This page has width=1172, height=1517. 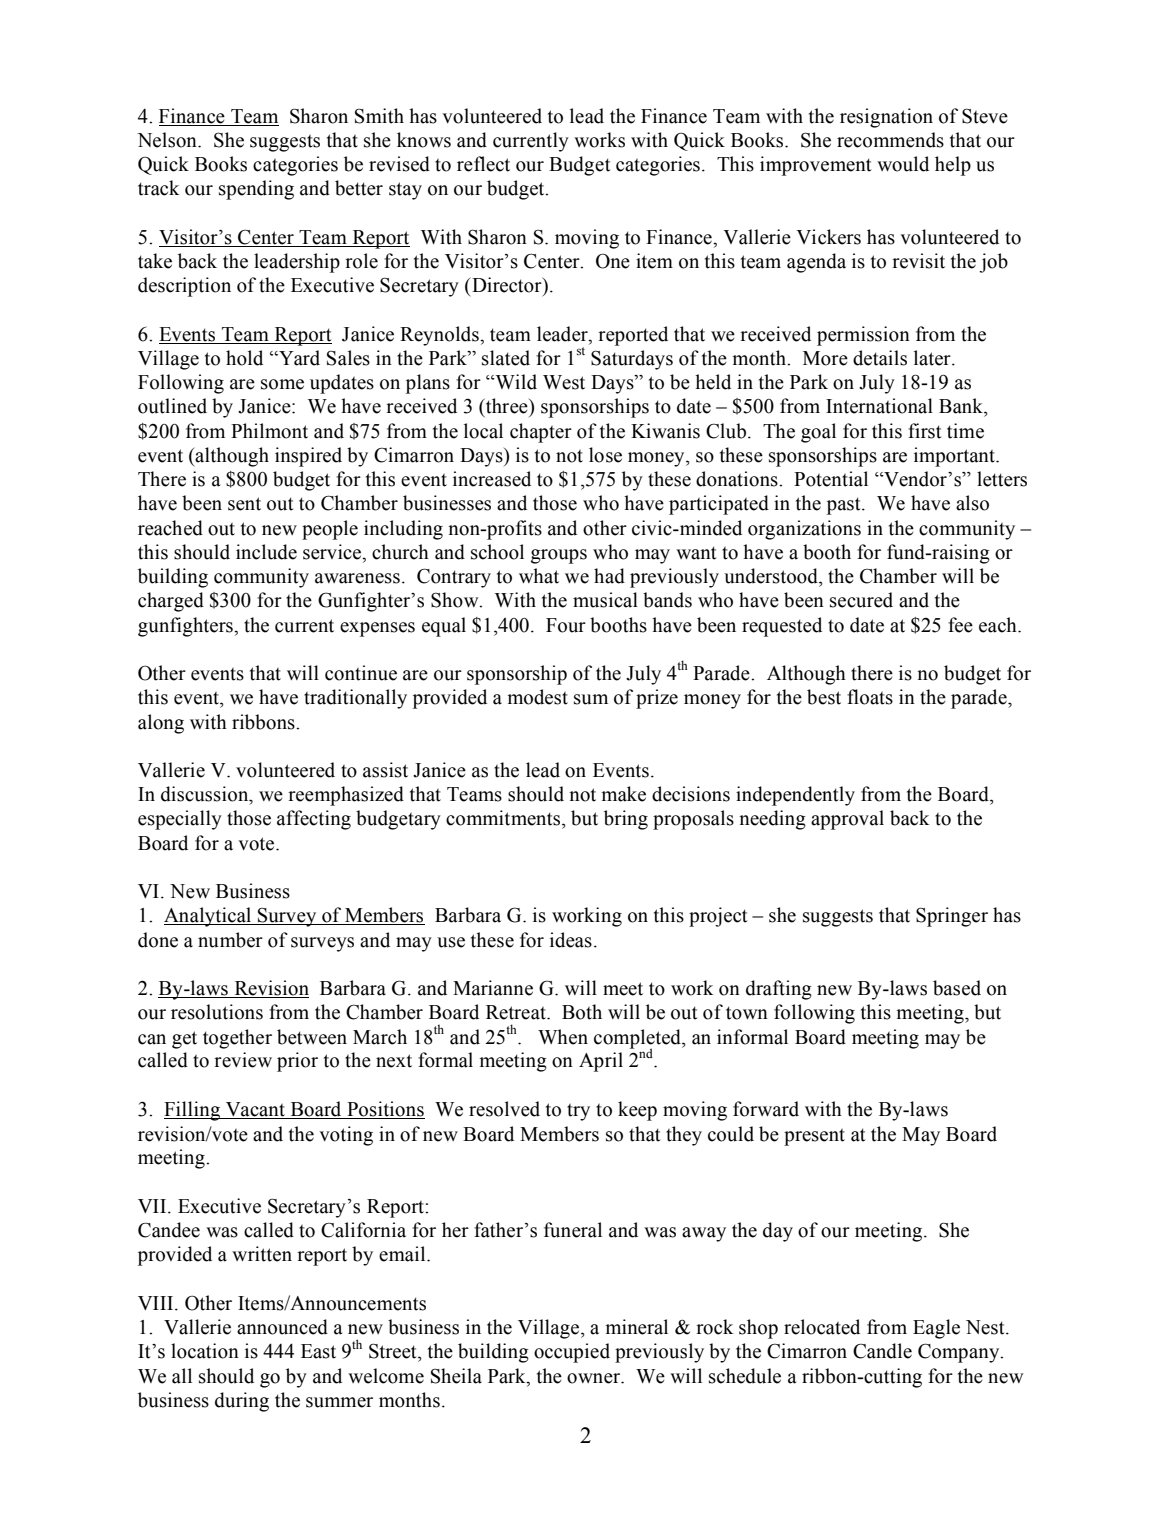 I want to click on would, so click(x=903, y=164).
